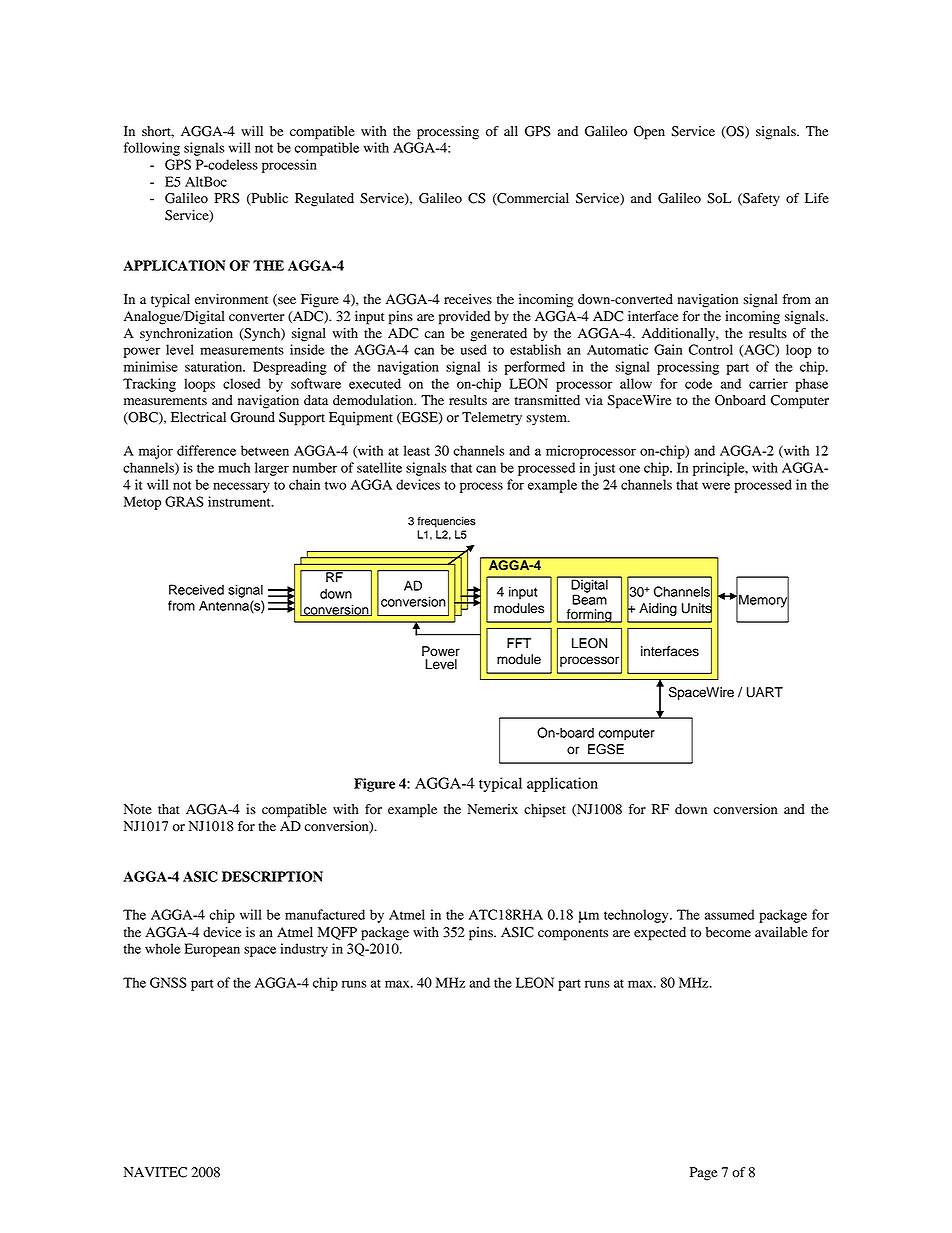  I want to click on PRS, so click(227, 198).
